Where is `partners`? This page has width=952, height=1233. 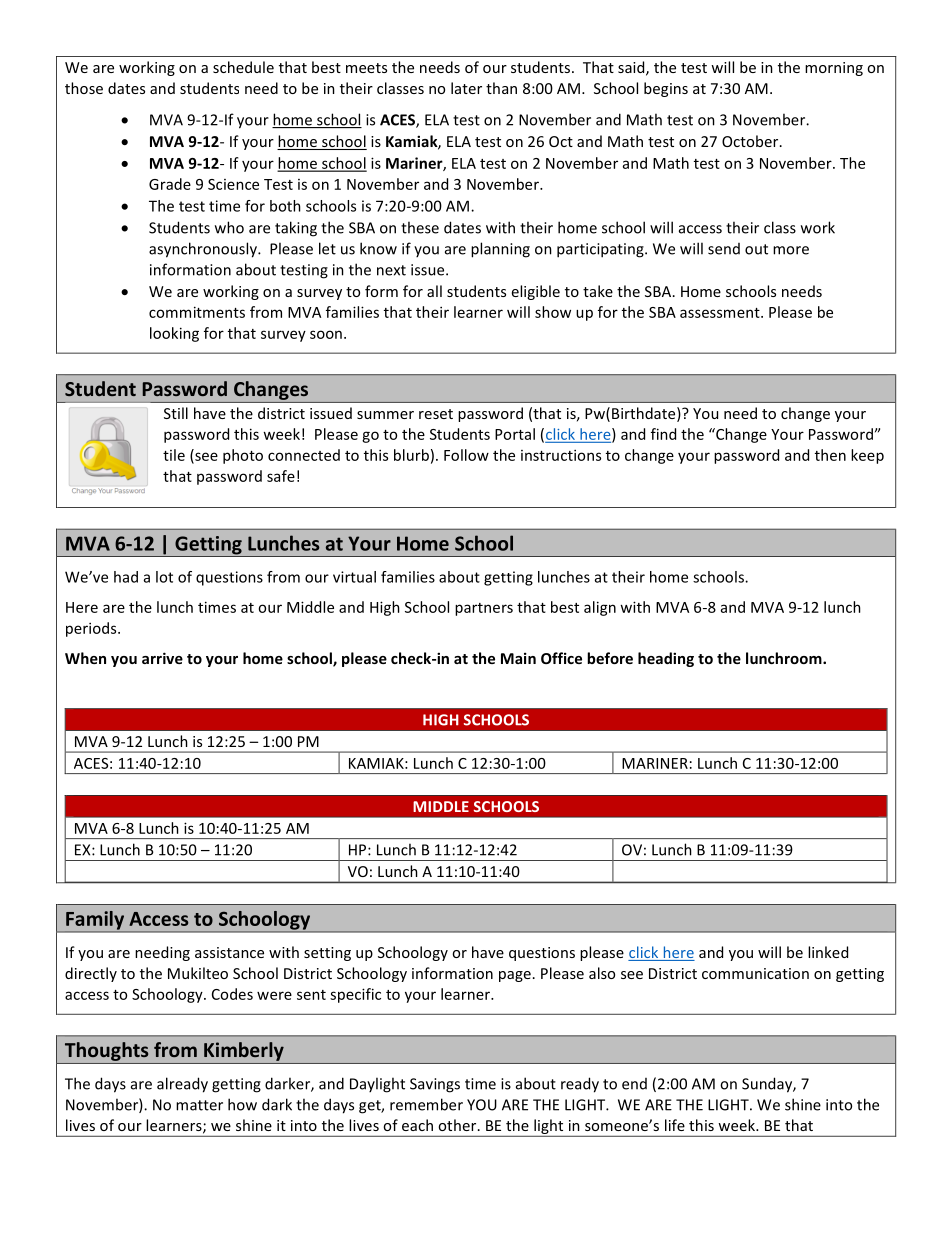 partners is located at coordinates (484, 609).
